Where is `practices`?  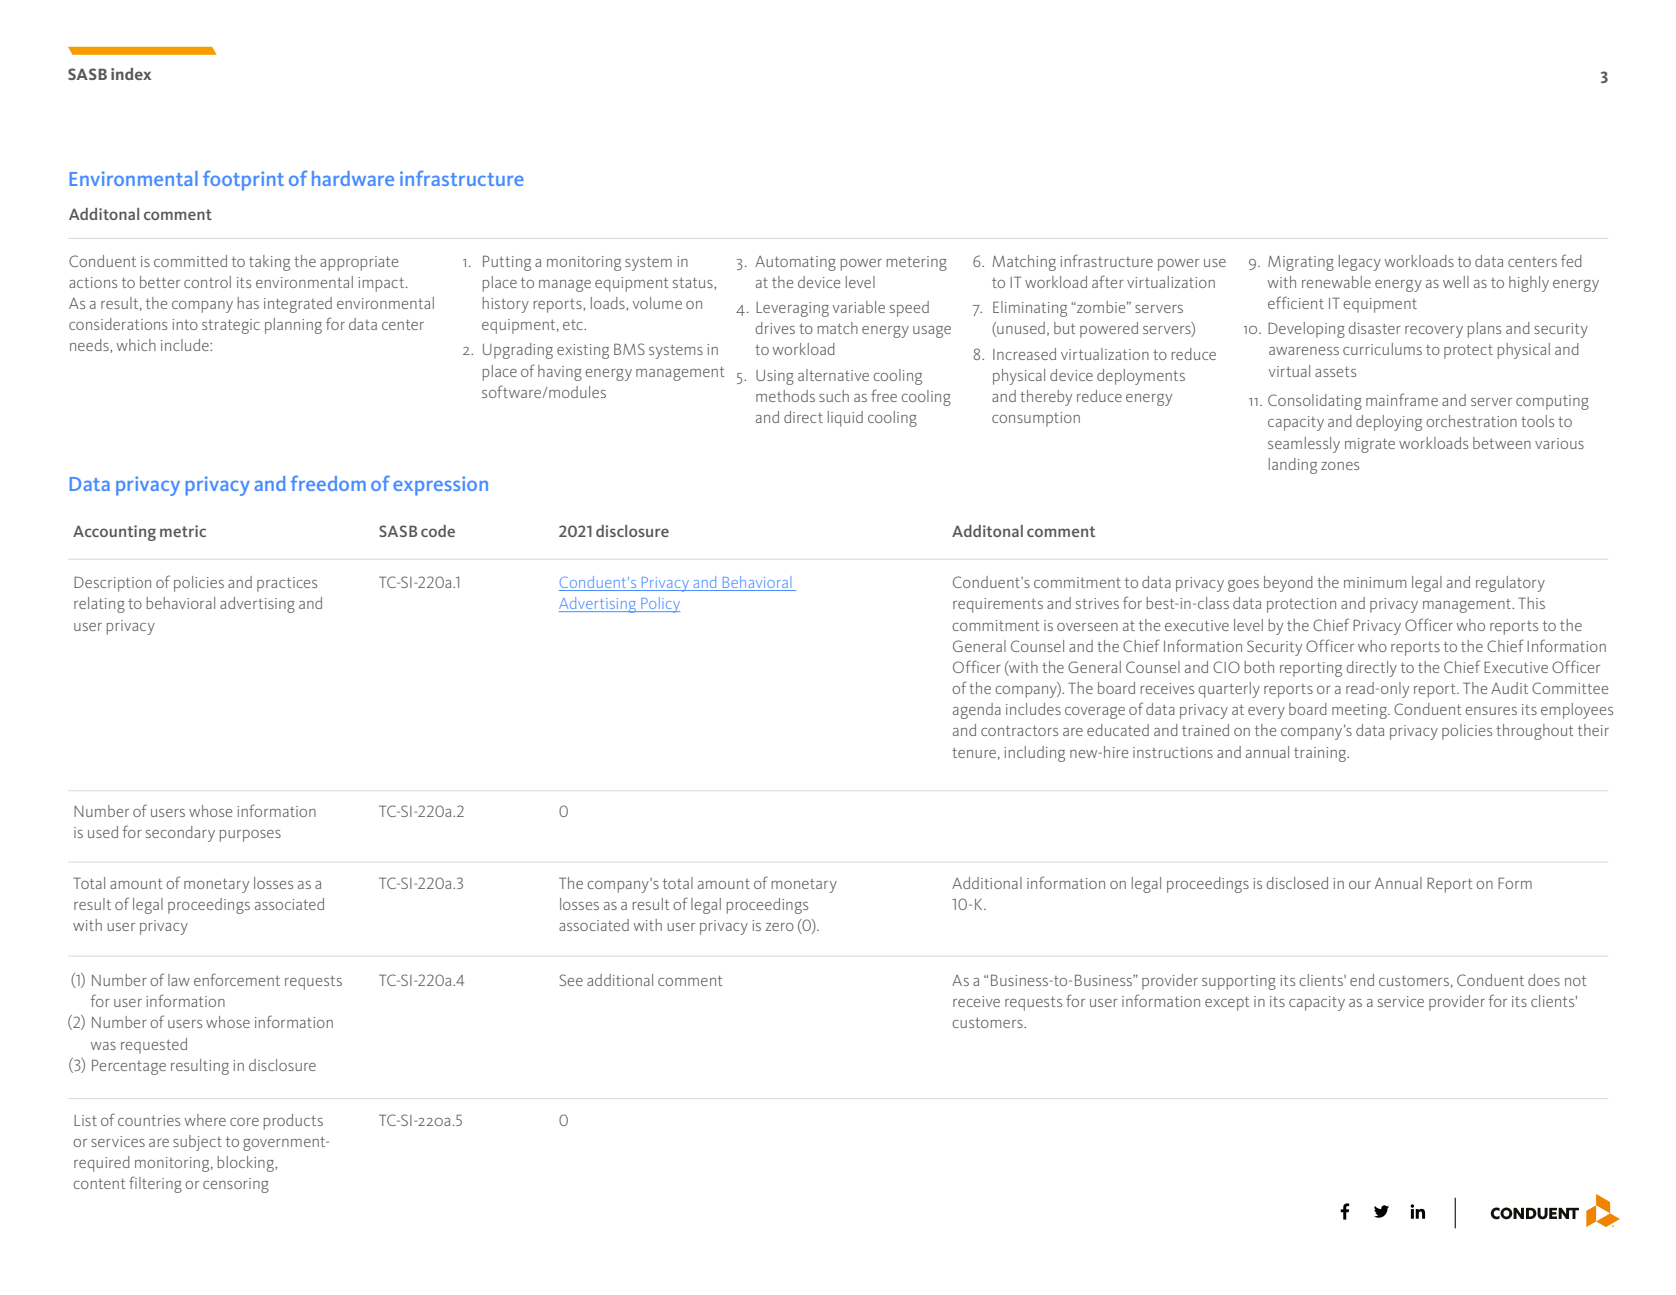 practices is located at coordinates (287, 584).
